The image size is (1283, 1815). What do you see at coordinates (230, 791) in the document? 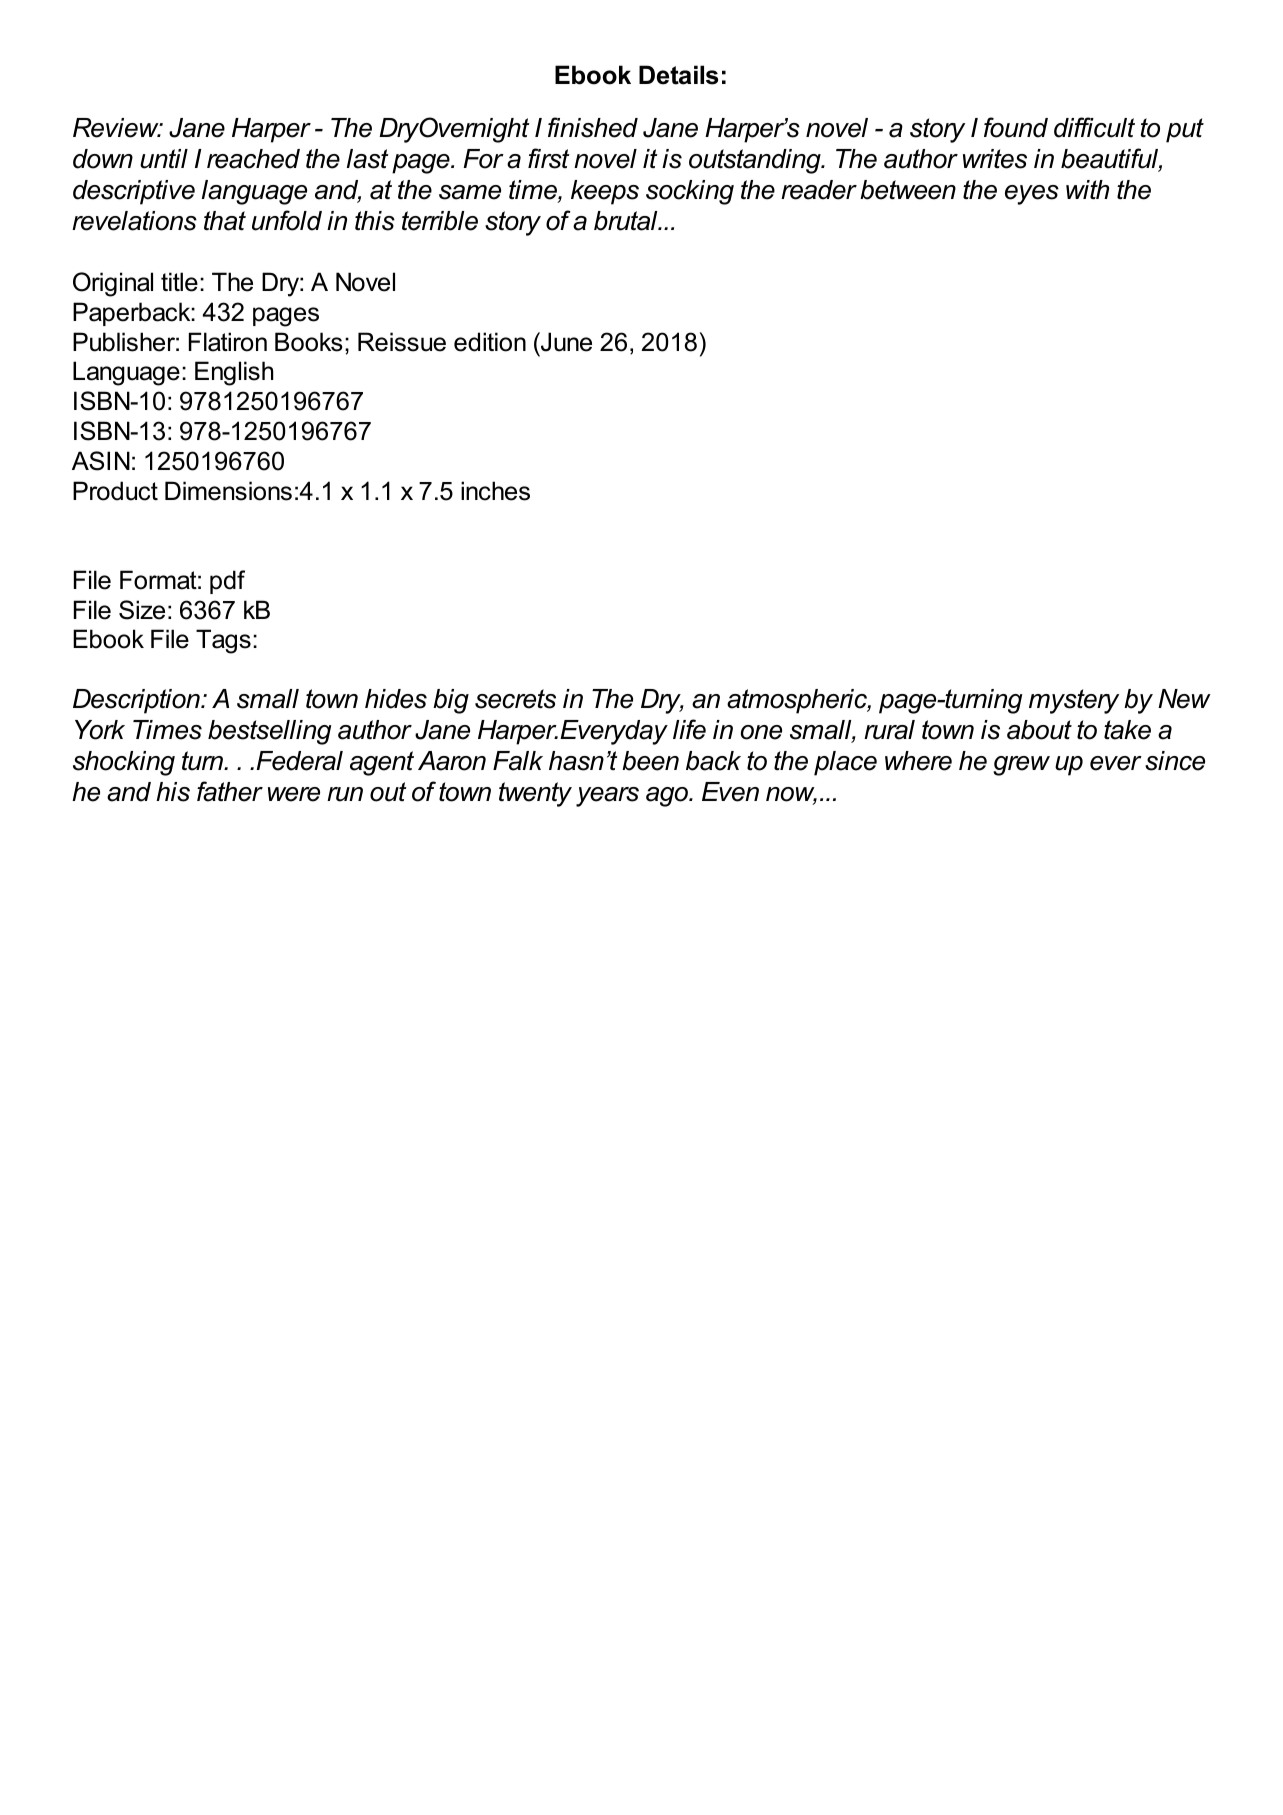
I see `father` at bounding box center [230, 791].
